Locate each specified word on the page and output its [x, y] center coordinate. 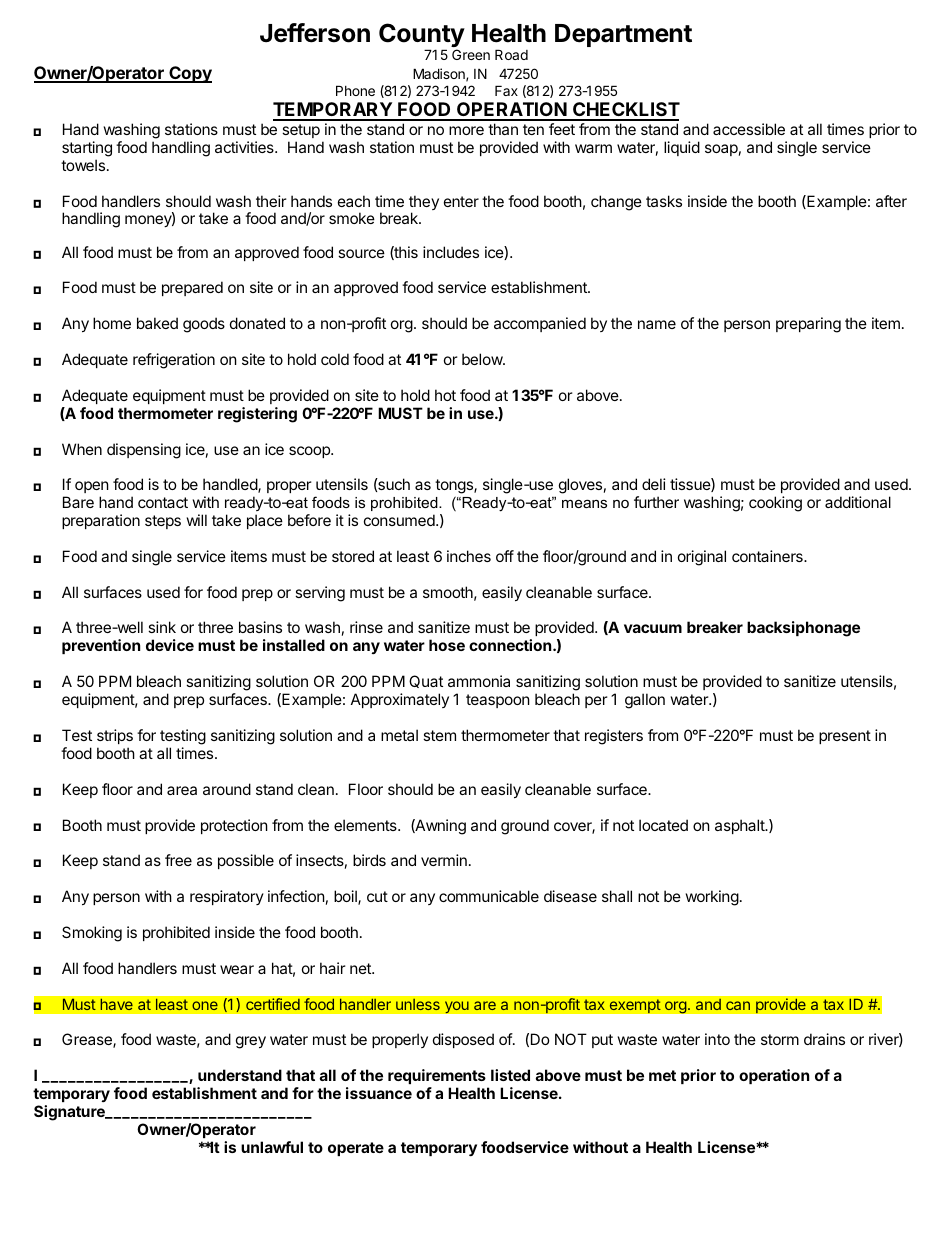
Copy [189, 74]
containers [768, 556]
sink [162, 627]
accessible [749, 129]
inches [469, 556]
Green [471, 54]
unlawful [272, 1147]
